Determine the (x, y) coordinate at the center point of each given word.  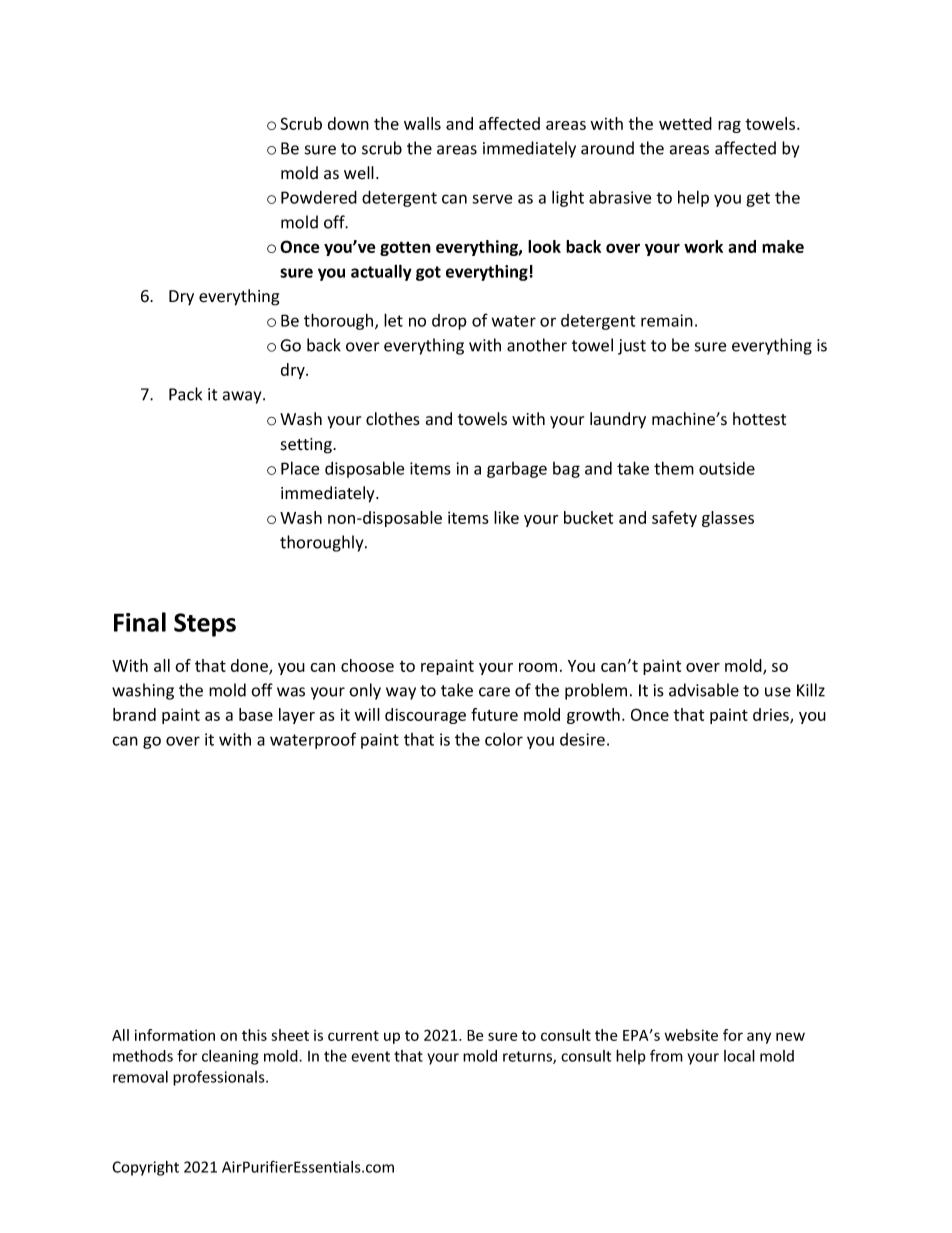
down (348, 123)
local (739, 1056)
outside (727, 468)
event (370, 1056)
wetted (685, 123)
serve (492, 199)
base (256, 714)
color (504, 739)
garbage (517, 470)
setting (307, 446)
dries (772, 716)
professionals (220, 1078)
